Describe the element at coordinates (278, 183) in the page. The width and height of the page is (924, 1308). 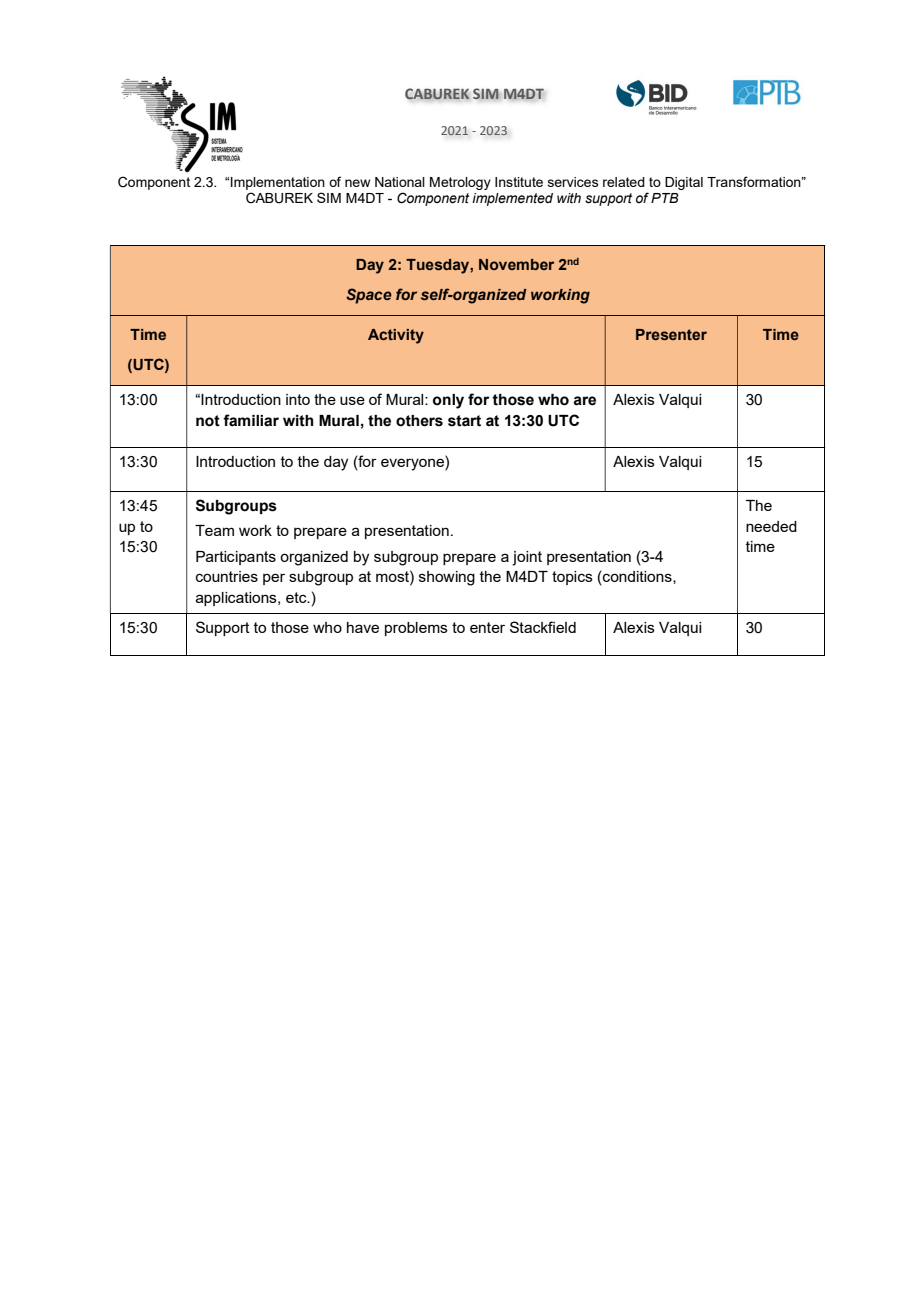
I see `Implementation` at that location.
